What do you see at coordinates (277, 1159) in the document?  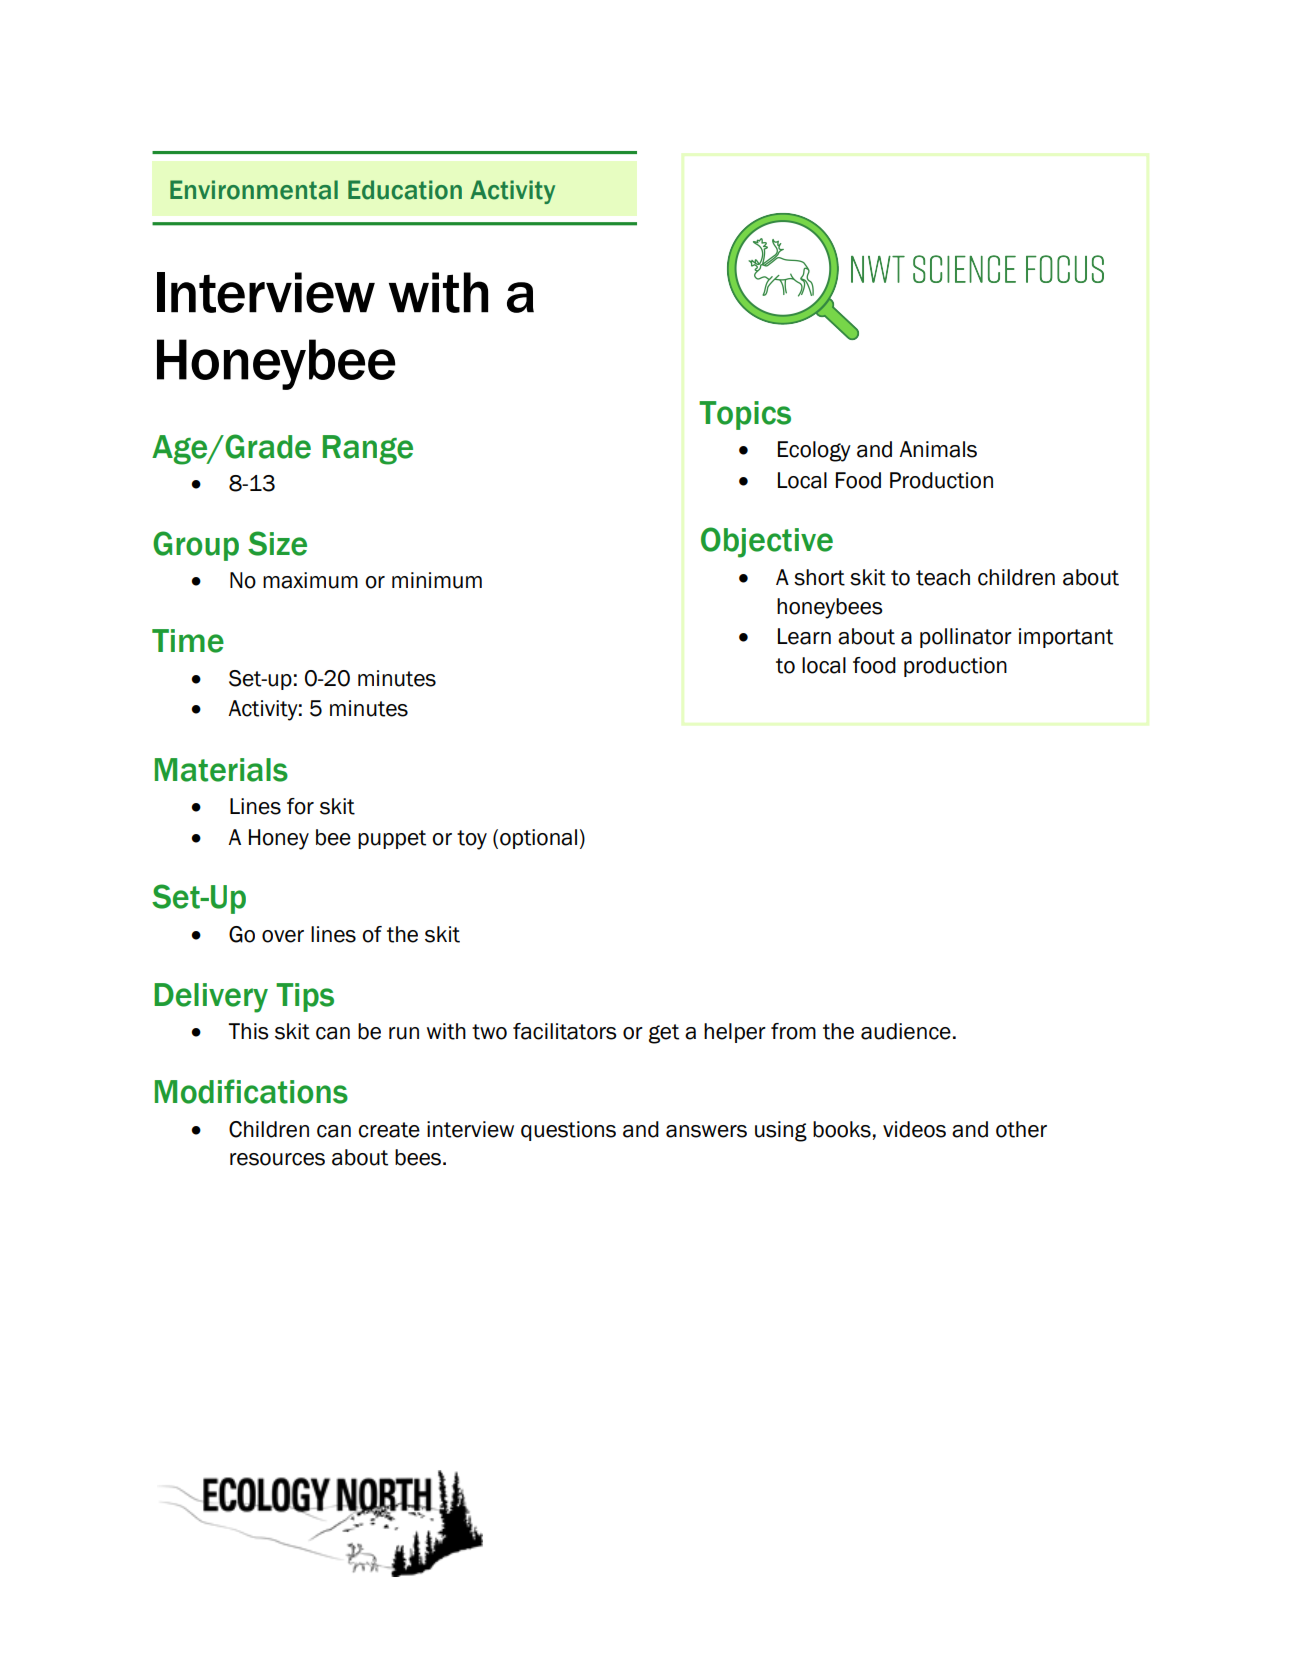 I see `resources` at bounding box center [277, 1159].
